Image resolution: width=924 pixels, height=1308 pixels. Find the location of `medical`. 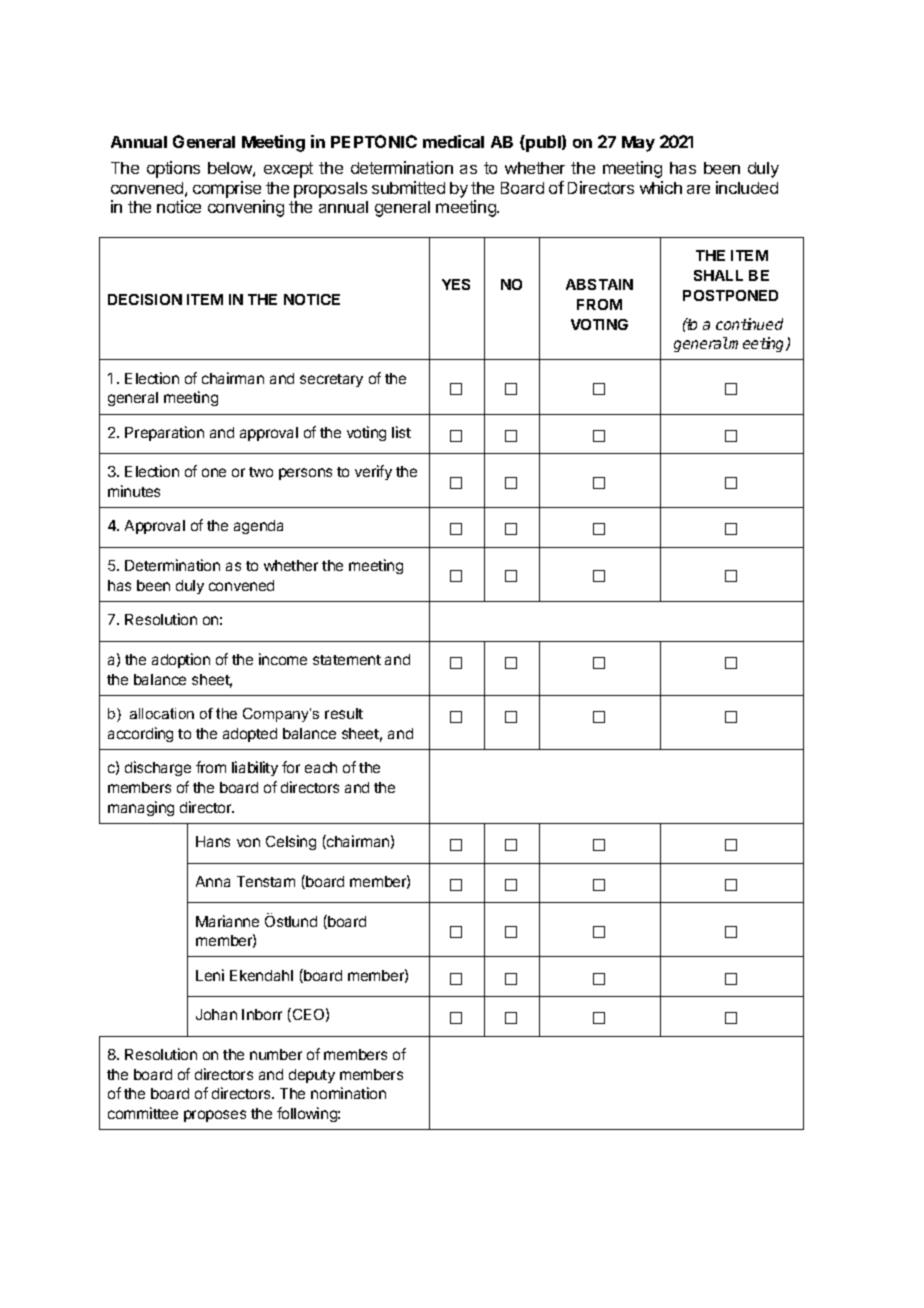

medical is located at coordinates (453, 141).
